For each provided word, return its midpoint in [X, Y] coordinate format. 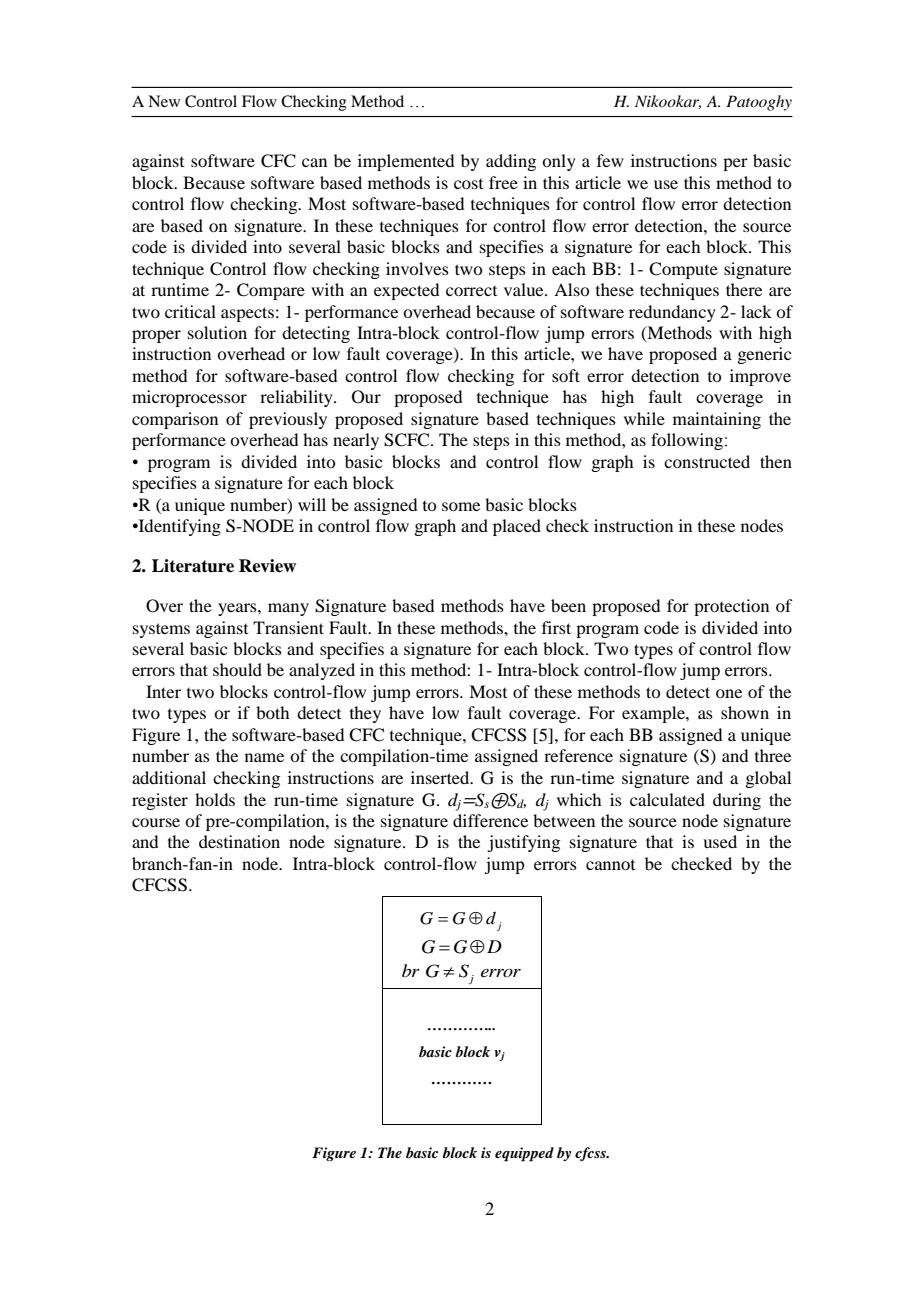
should [237, 669]
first [556, 627]
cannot [610, 865]
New [164, 101]
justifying [523, 843]
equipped [524, 1154]
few [610, 160]
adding [511, 162]
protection [731, 607]
